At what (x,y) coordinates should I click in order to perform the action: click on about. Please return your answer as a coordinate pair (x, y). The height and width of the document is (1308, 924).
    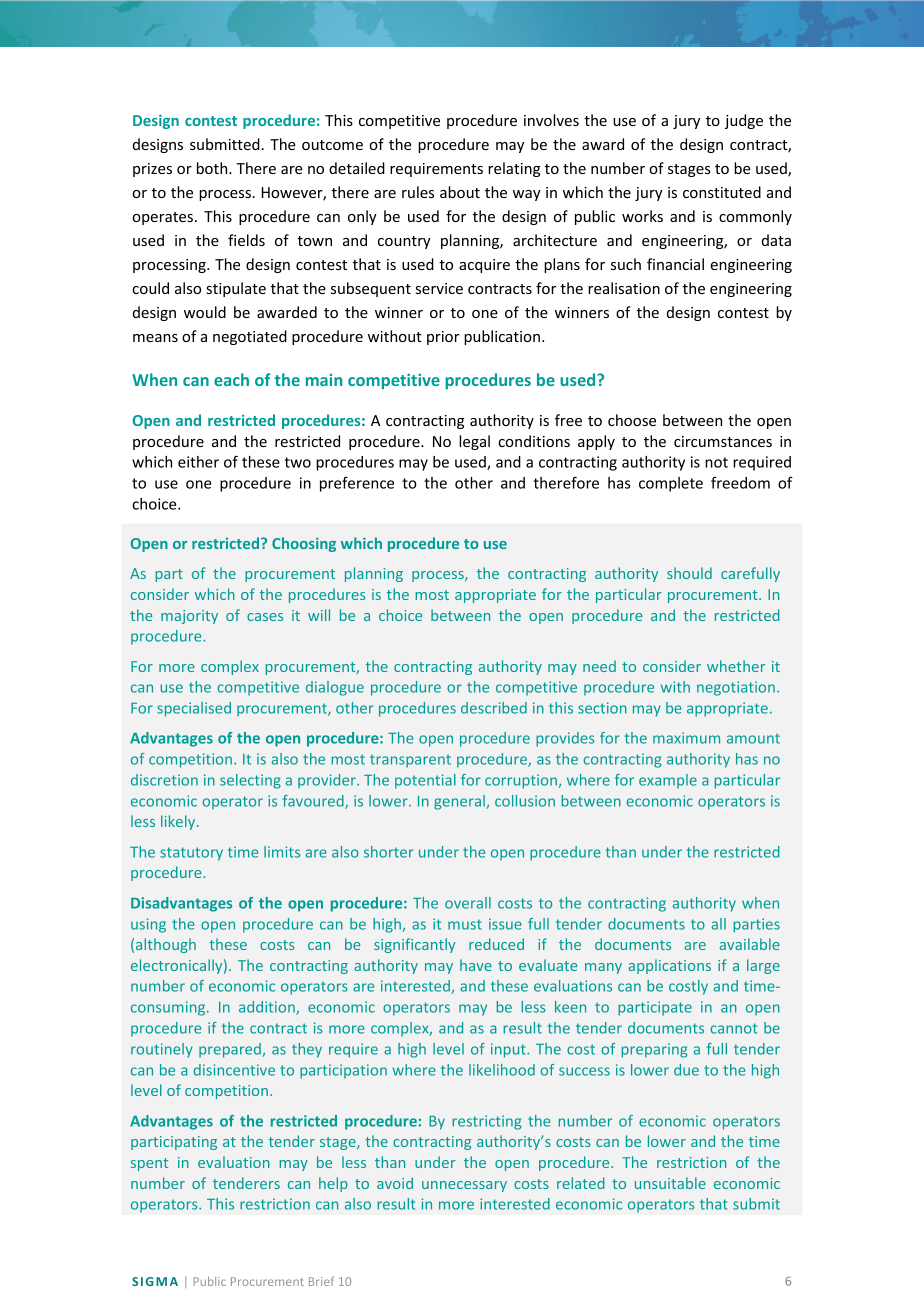
    Looking at the image, I should click on (460, 192).
